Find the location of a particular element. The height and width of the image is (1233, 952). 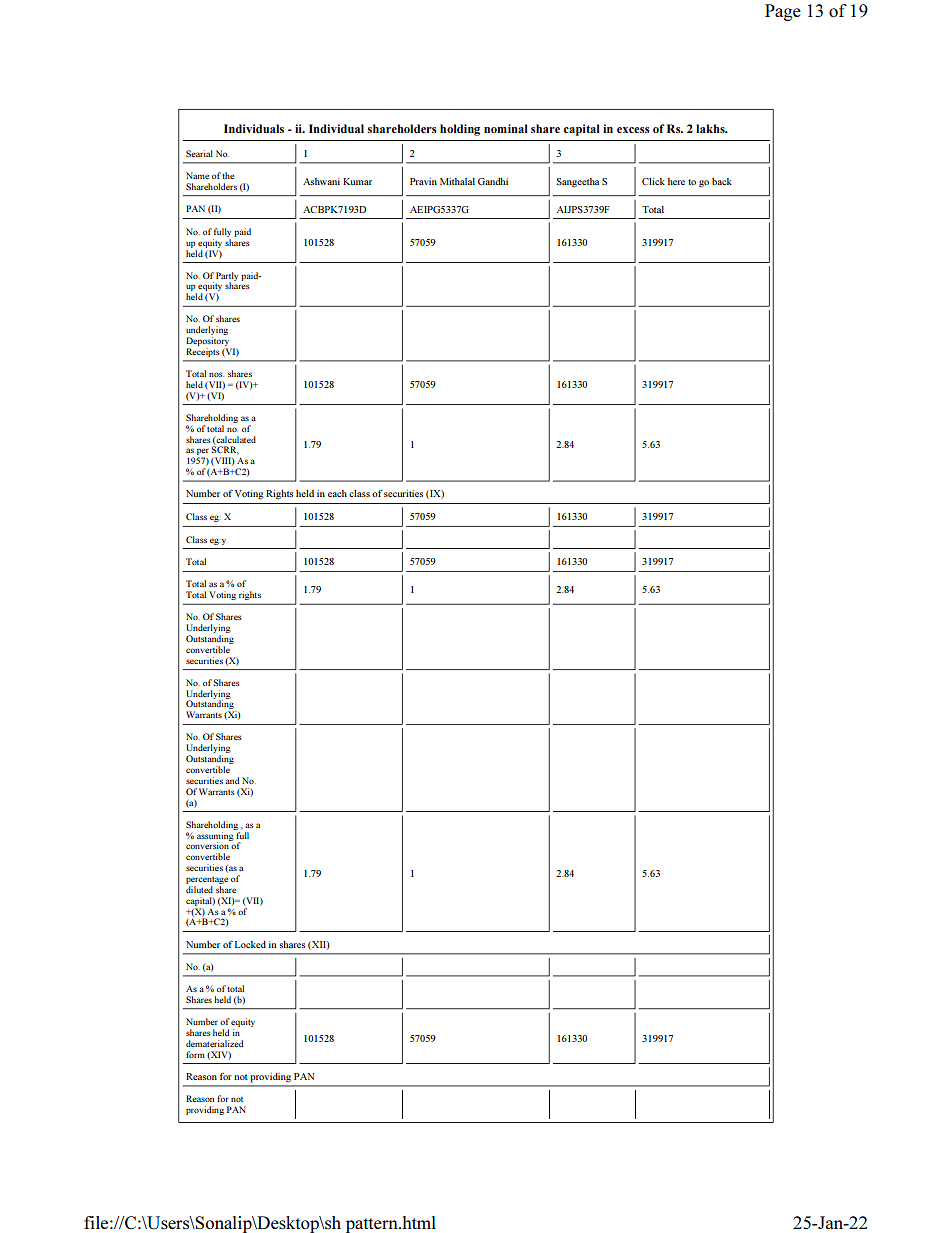

back is located at coordinates (722, 181).
